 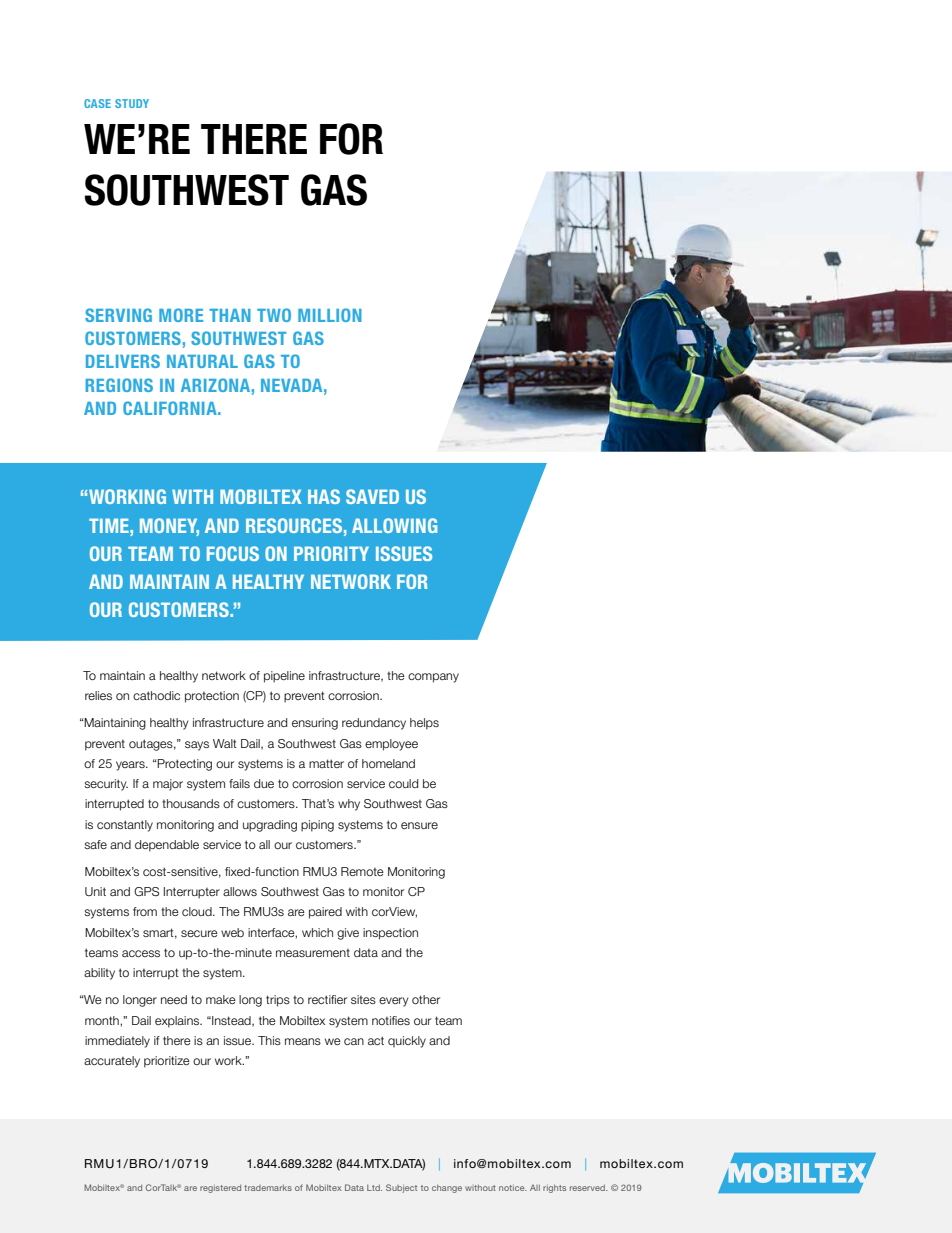 I want to click on cathodic, so click(x=156, y=695).
